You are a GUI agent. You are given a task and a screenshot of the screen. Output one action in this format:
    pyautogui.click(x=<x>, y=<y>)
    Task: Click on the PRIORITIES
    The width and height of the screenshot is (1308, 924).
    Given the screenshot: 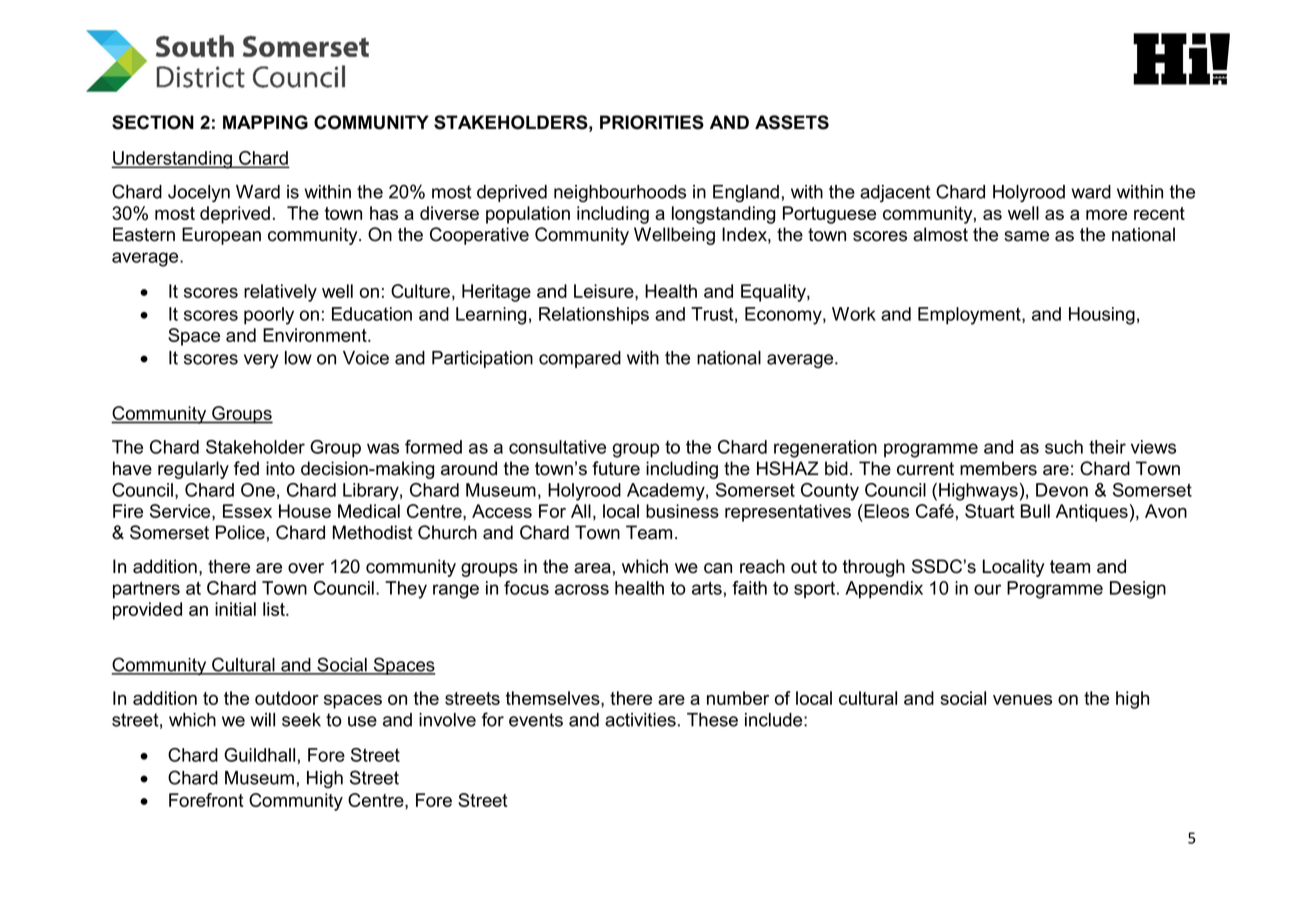 What is the action you would take?
    pyautogui.click(x=652, y=122)
